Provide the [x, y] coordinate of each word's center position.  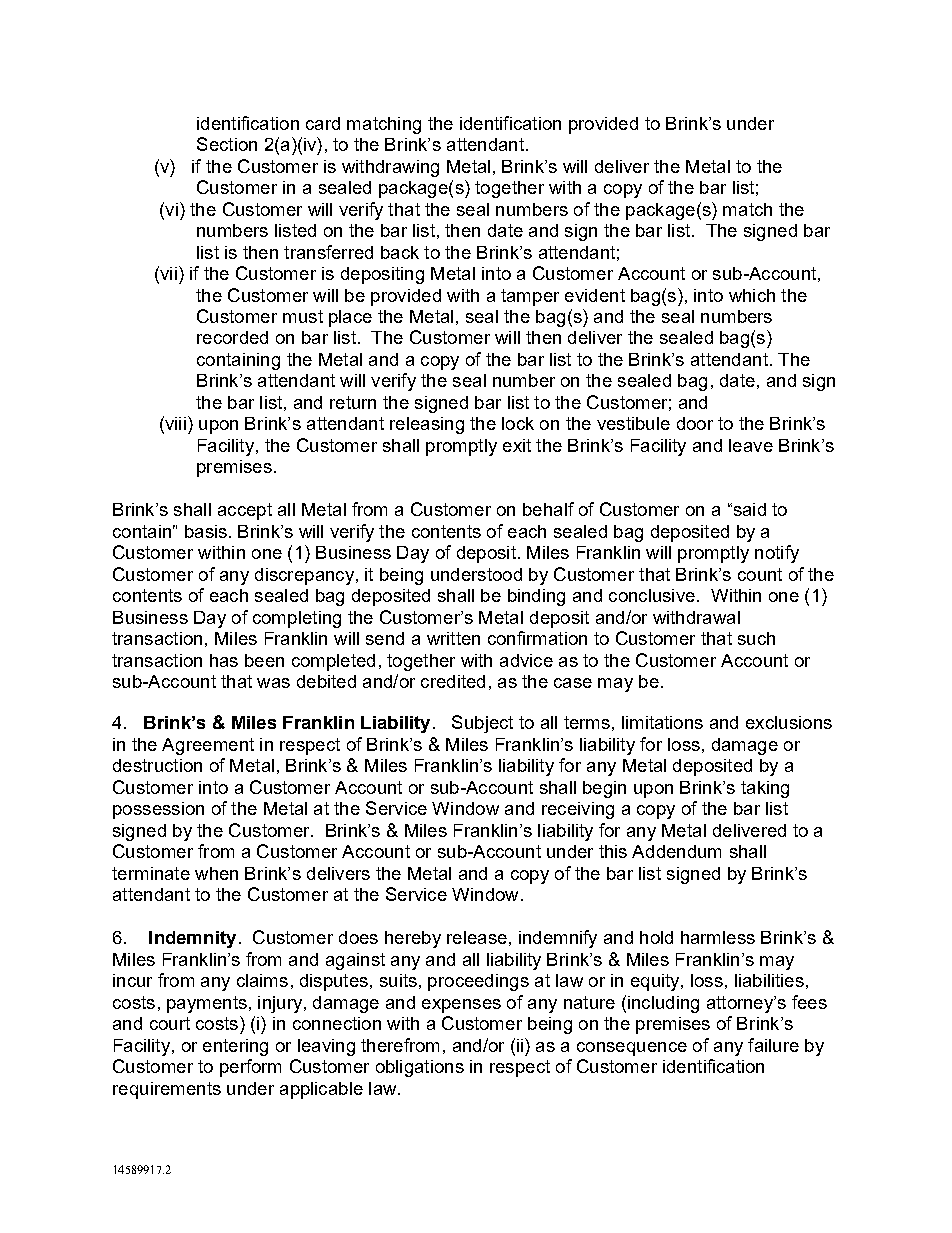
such [756, 638]
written [453, 638]
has [224, 660]
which [752, 295]
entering [235, 1047]
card [323, 123]
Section [227, 144]
